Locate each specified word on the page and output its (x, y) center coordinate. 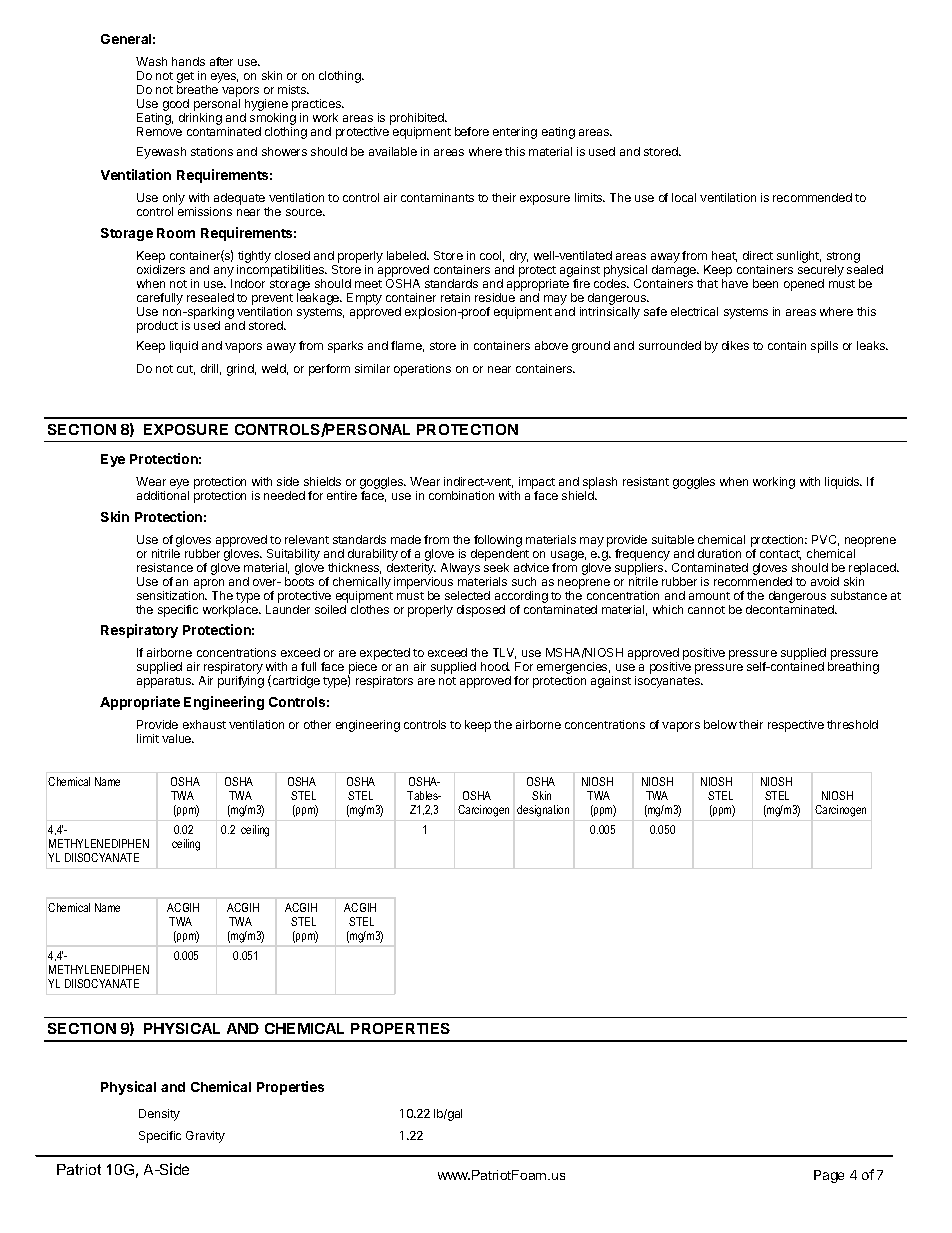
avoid (825, 581)
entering (515, 133)
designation (543, 811)
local (684, 197)
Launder (288, 609)
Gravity (205, 1137)
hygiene (266, 105)
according (521, 598)
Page (829, 1176)
